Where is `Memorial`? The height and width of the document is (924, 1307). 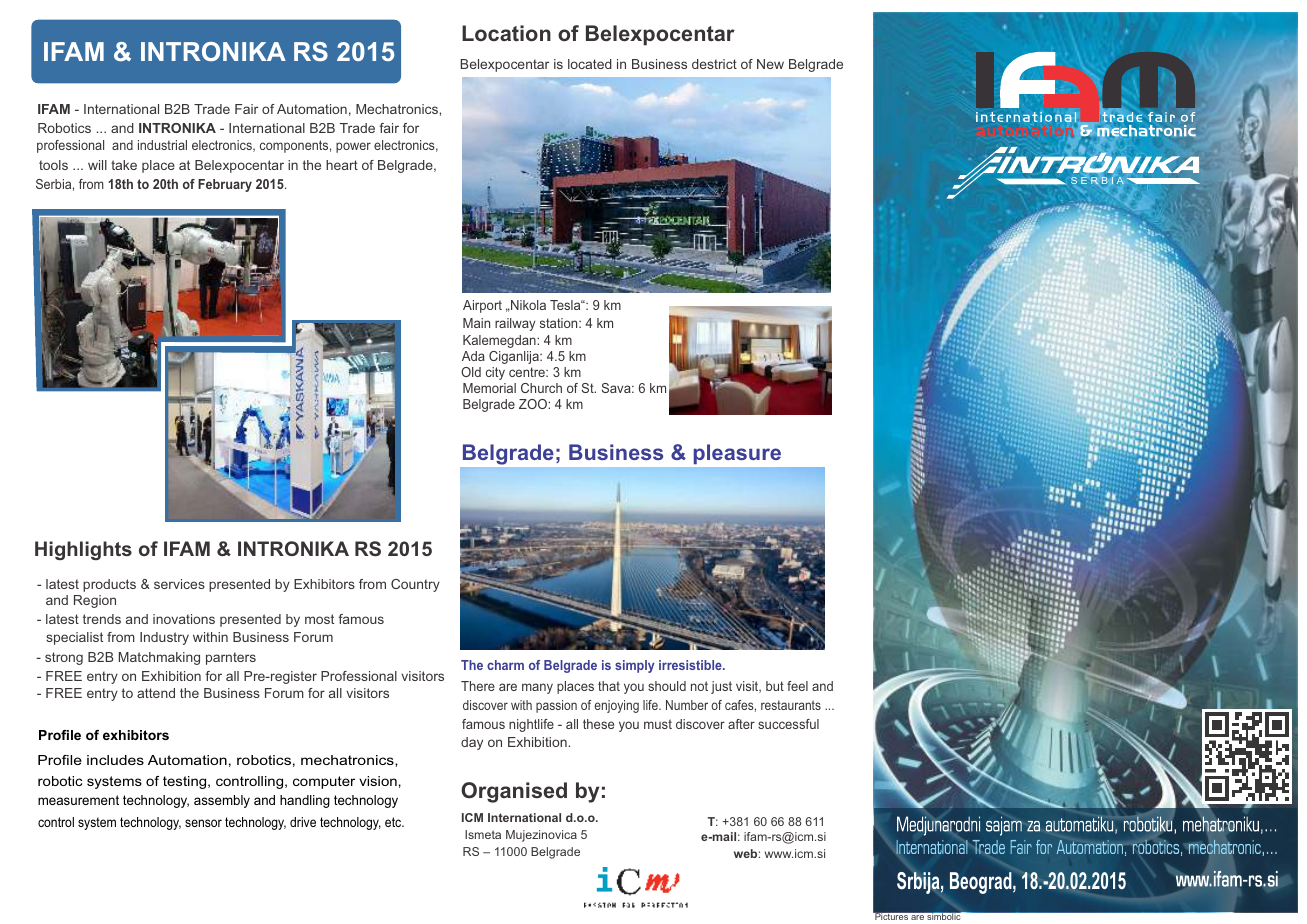
Memorial is located at coordinates (489, 388).
